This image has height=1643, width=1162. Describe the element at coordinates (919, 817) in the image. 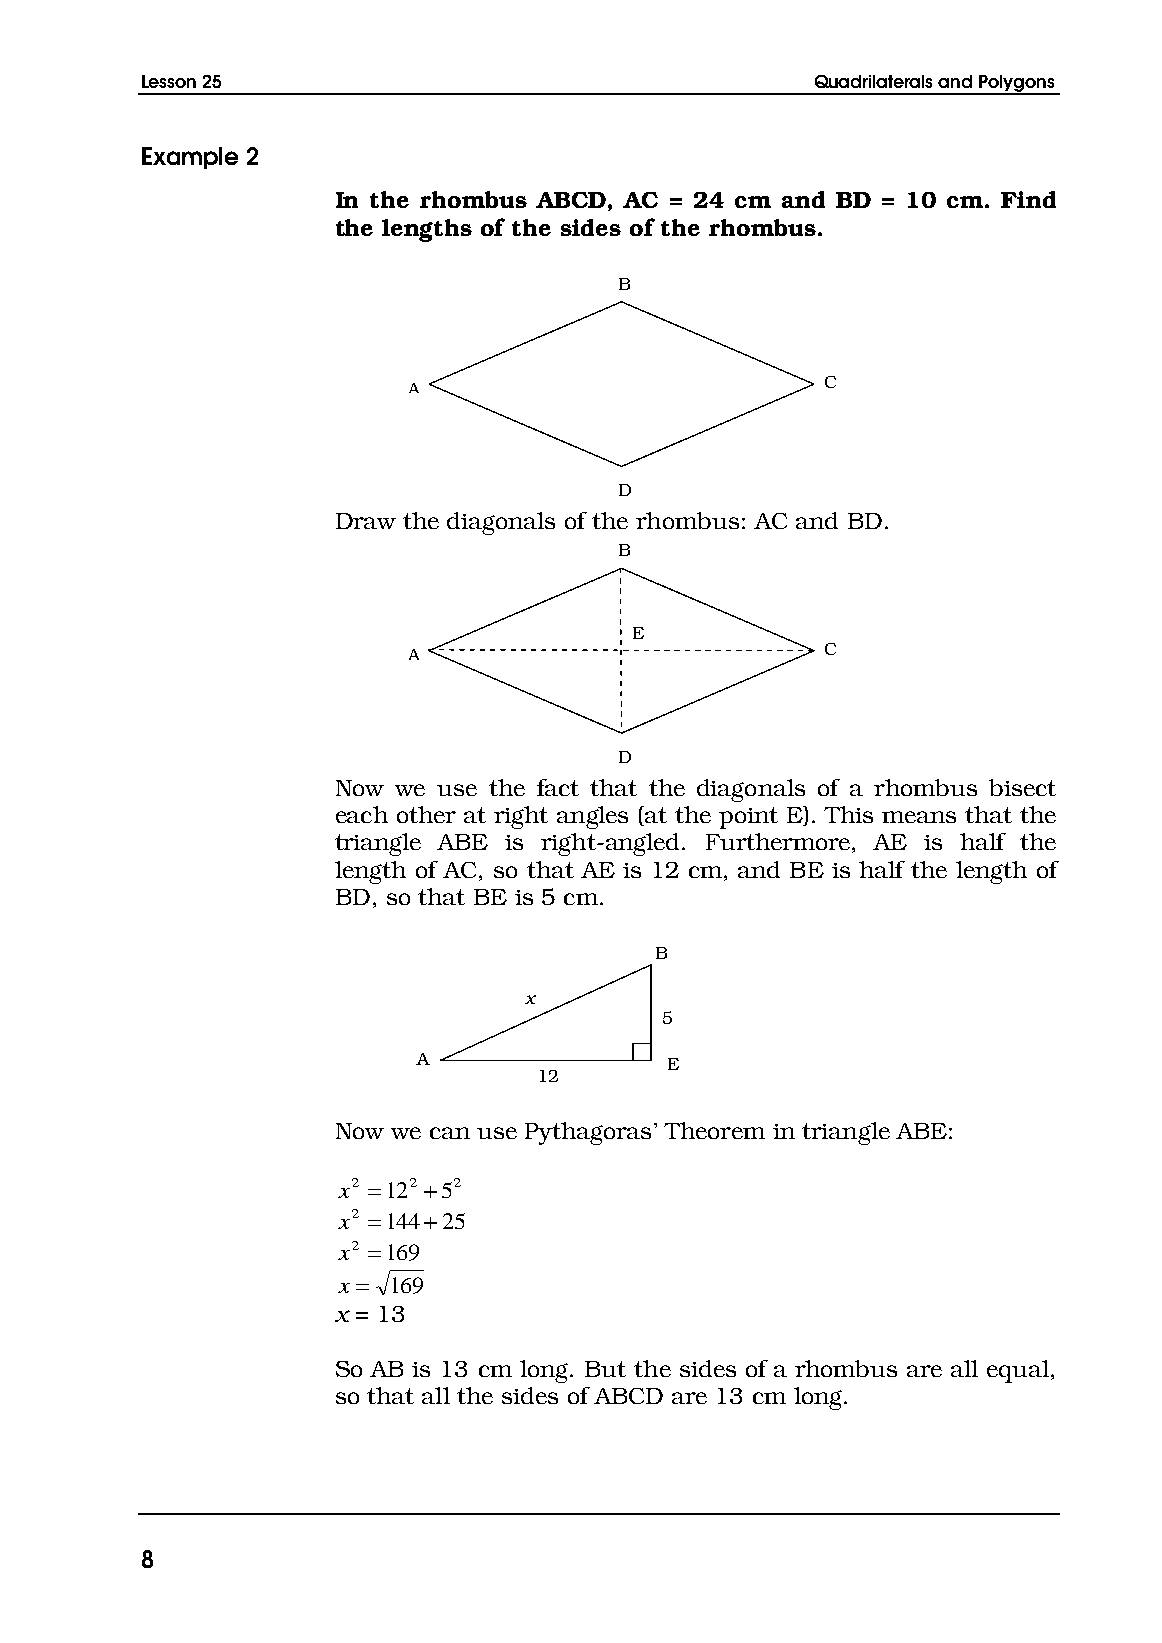

I see `means` at that location.
